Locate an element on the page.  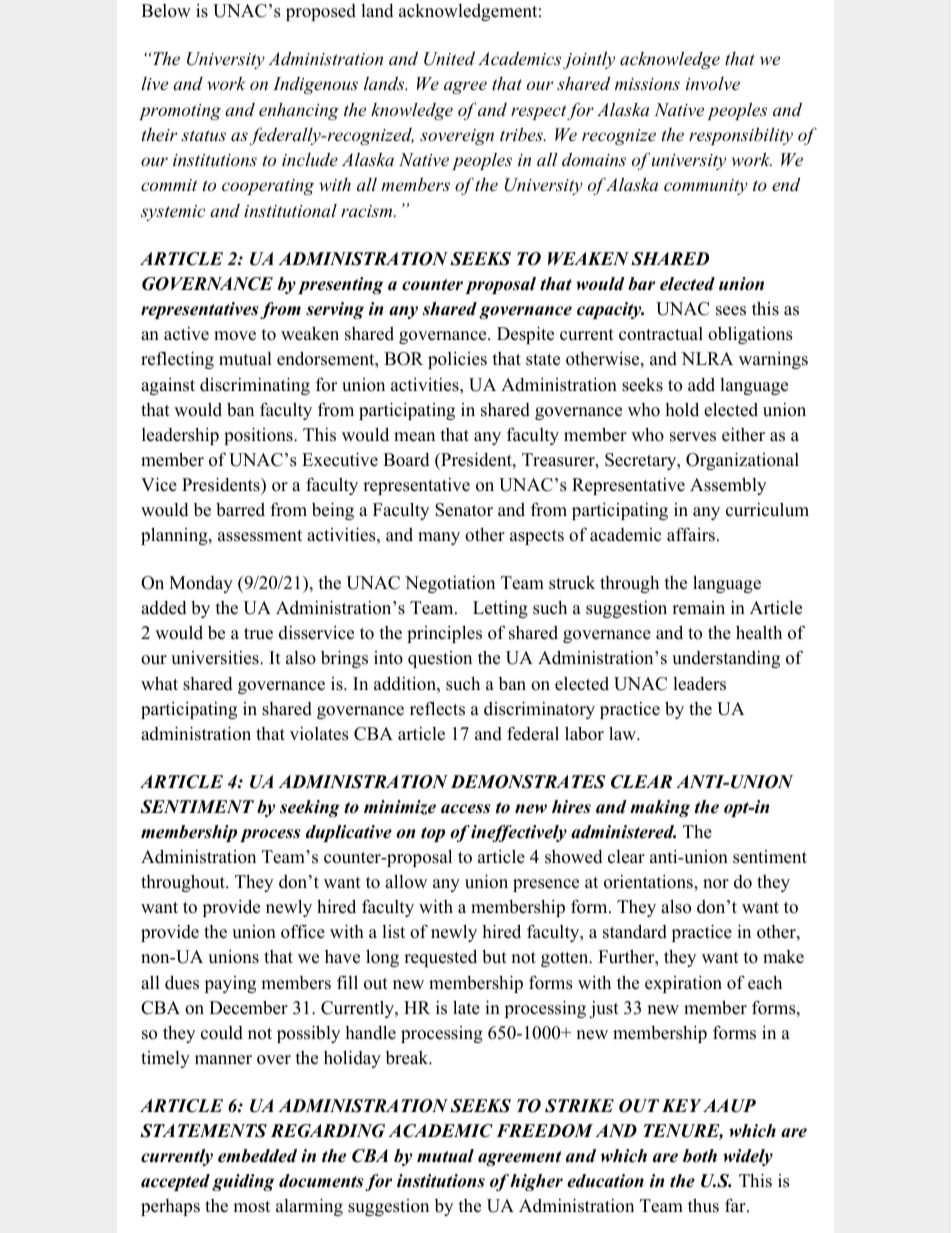
higher is located at coordinates (536, 1182).
